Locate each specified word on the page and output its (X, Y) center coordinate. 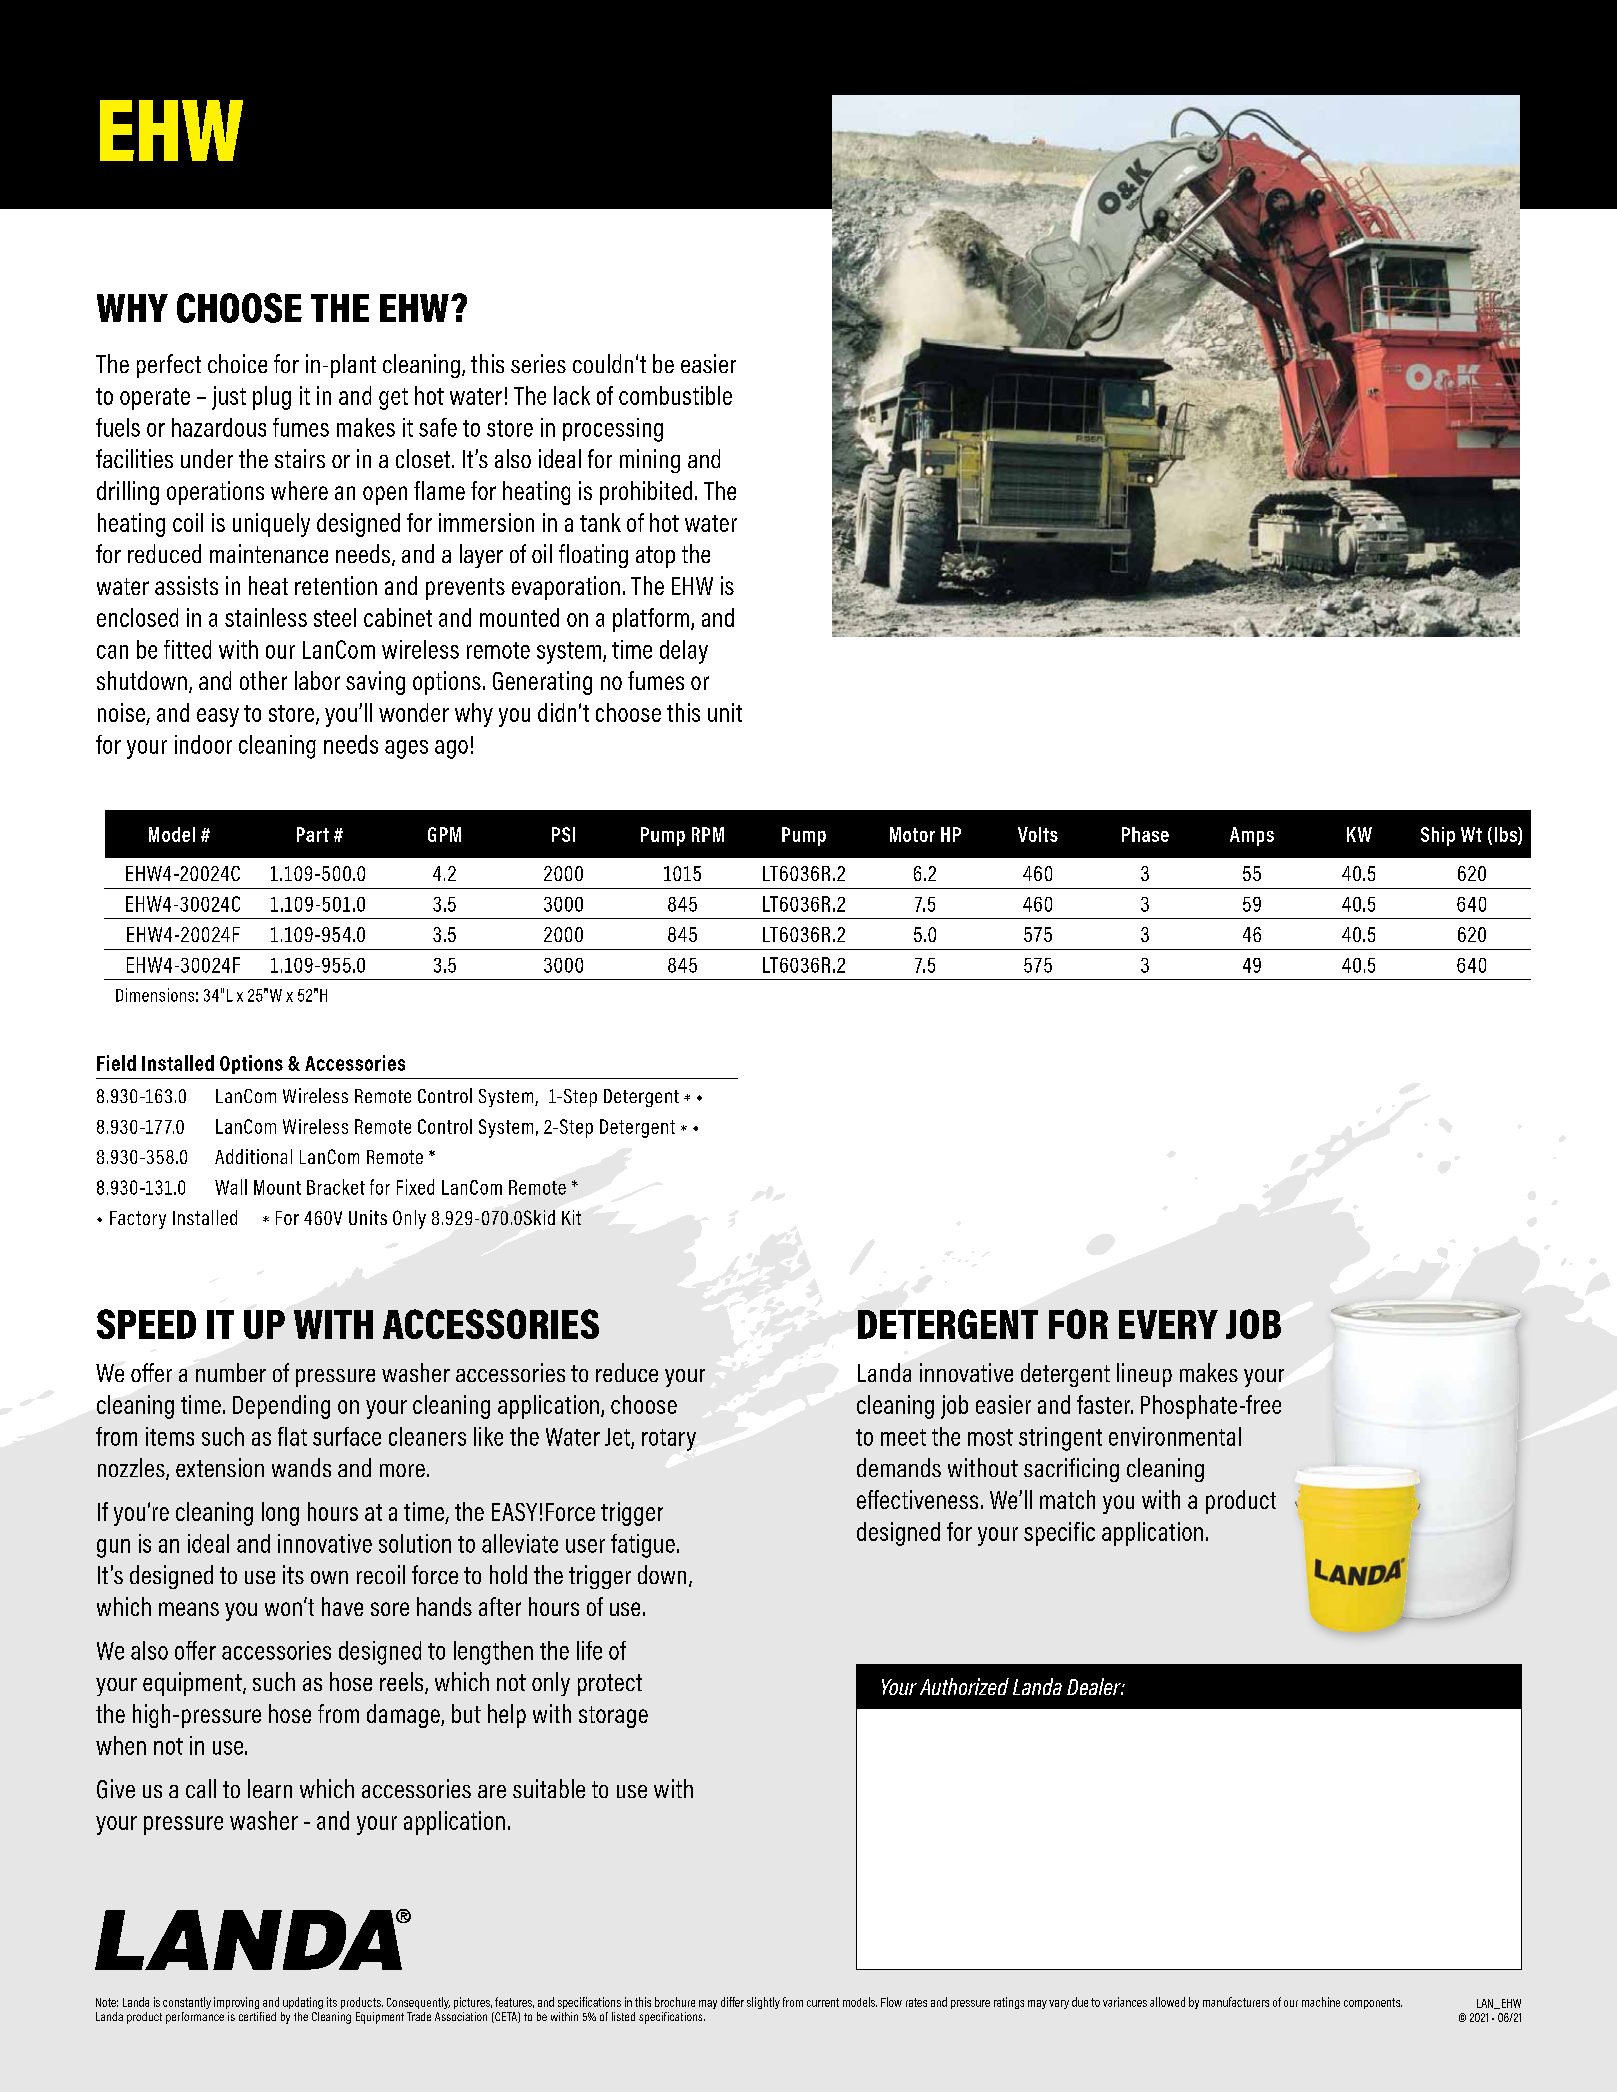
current (823, 2002)
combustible (675, 395)
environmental (1175, 1436)
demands (899, 1467)
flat (292, 1436)
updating (303, 2003)
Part (313, 834)
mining (650, 461)
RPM (708, 834)
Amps (1252, 836)
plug (272, 398)
